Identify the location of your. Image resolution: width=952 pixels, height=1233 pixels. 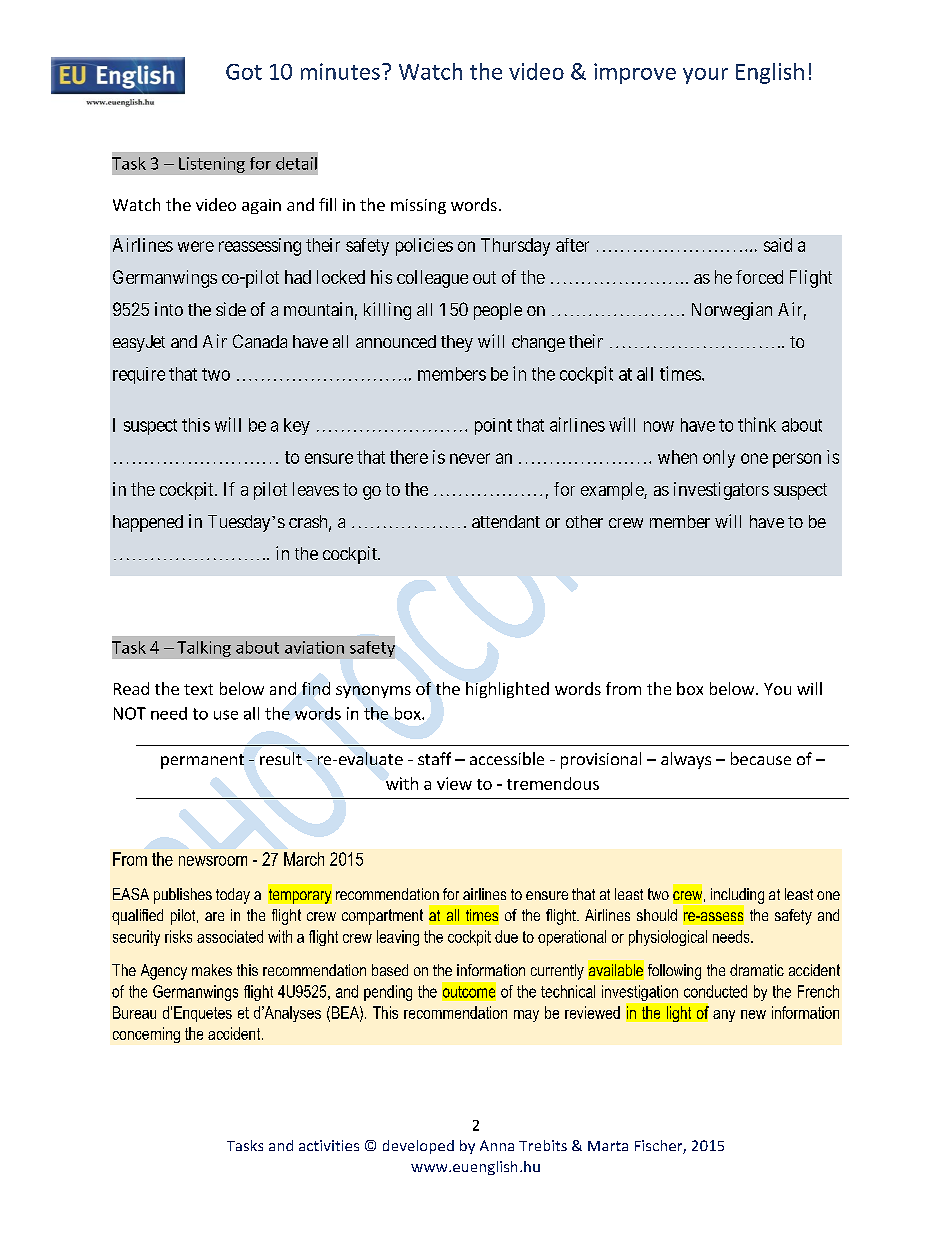
(705, 76).
